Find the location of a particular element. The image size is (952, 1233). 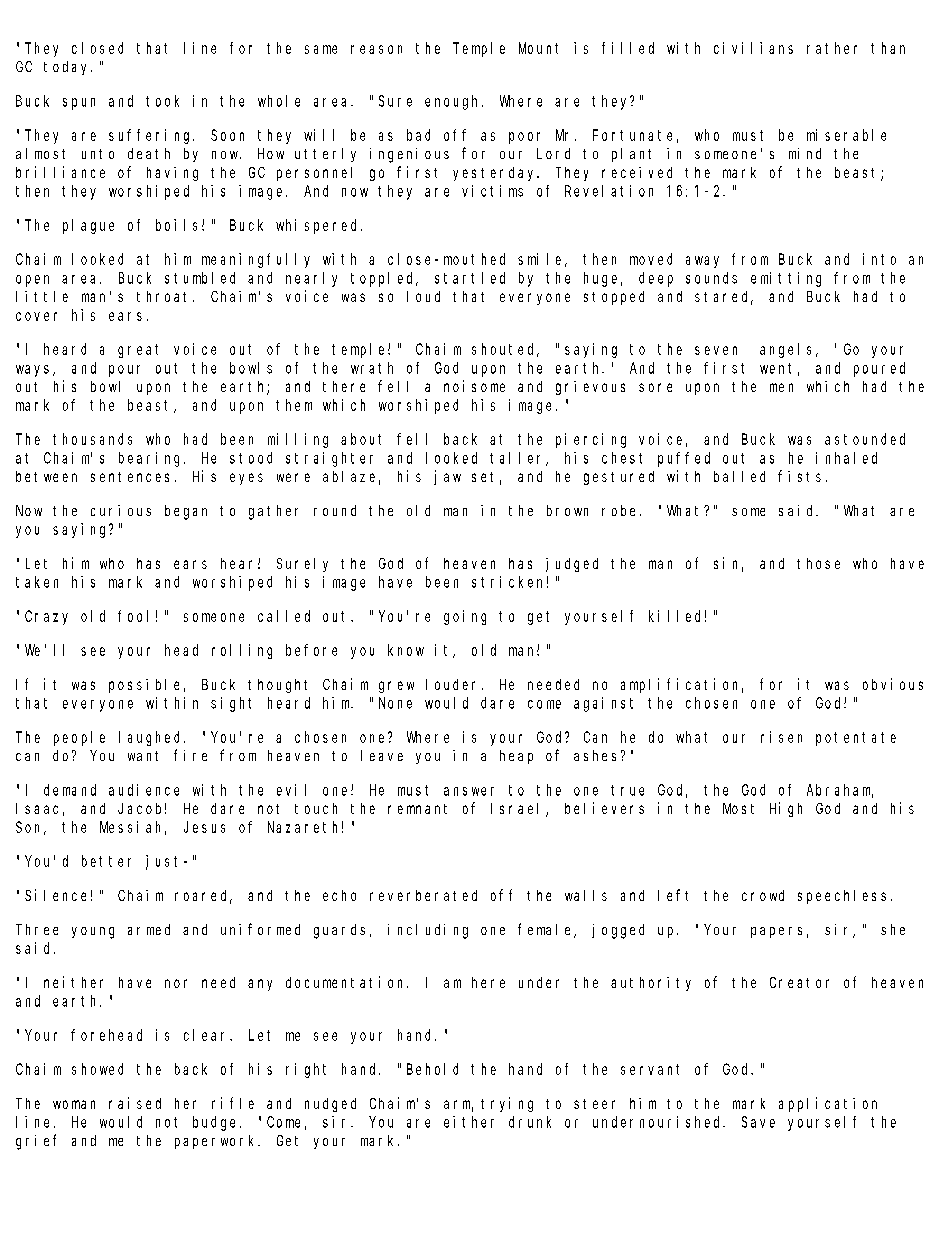

civilians is located at coordinates (753, 48).
